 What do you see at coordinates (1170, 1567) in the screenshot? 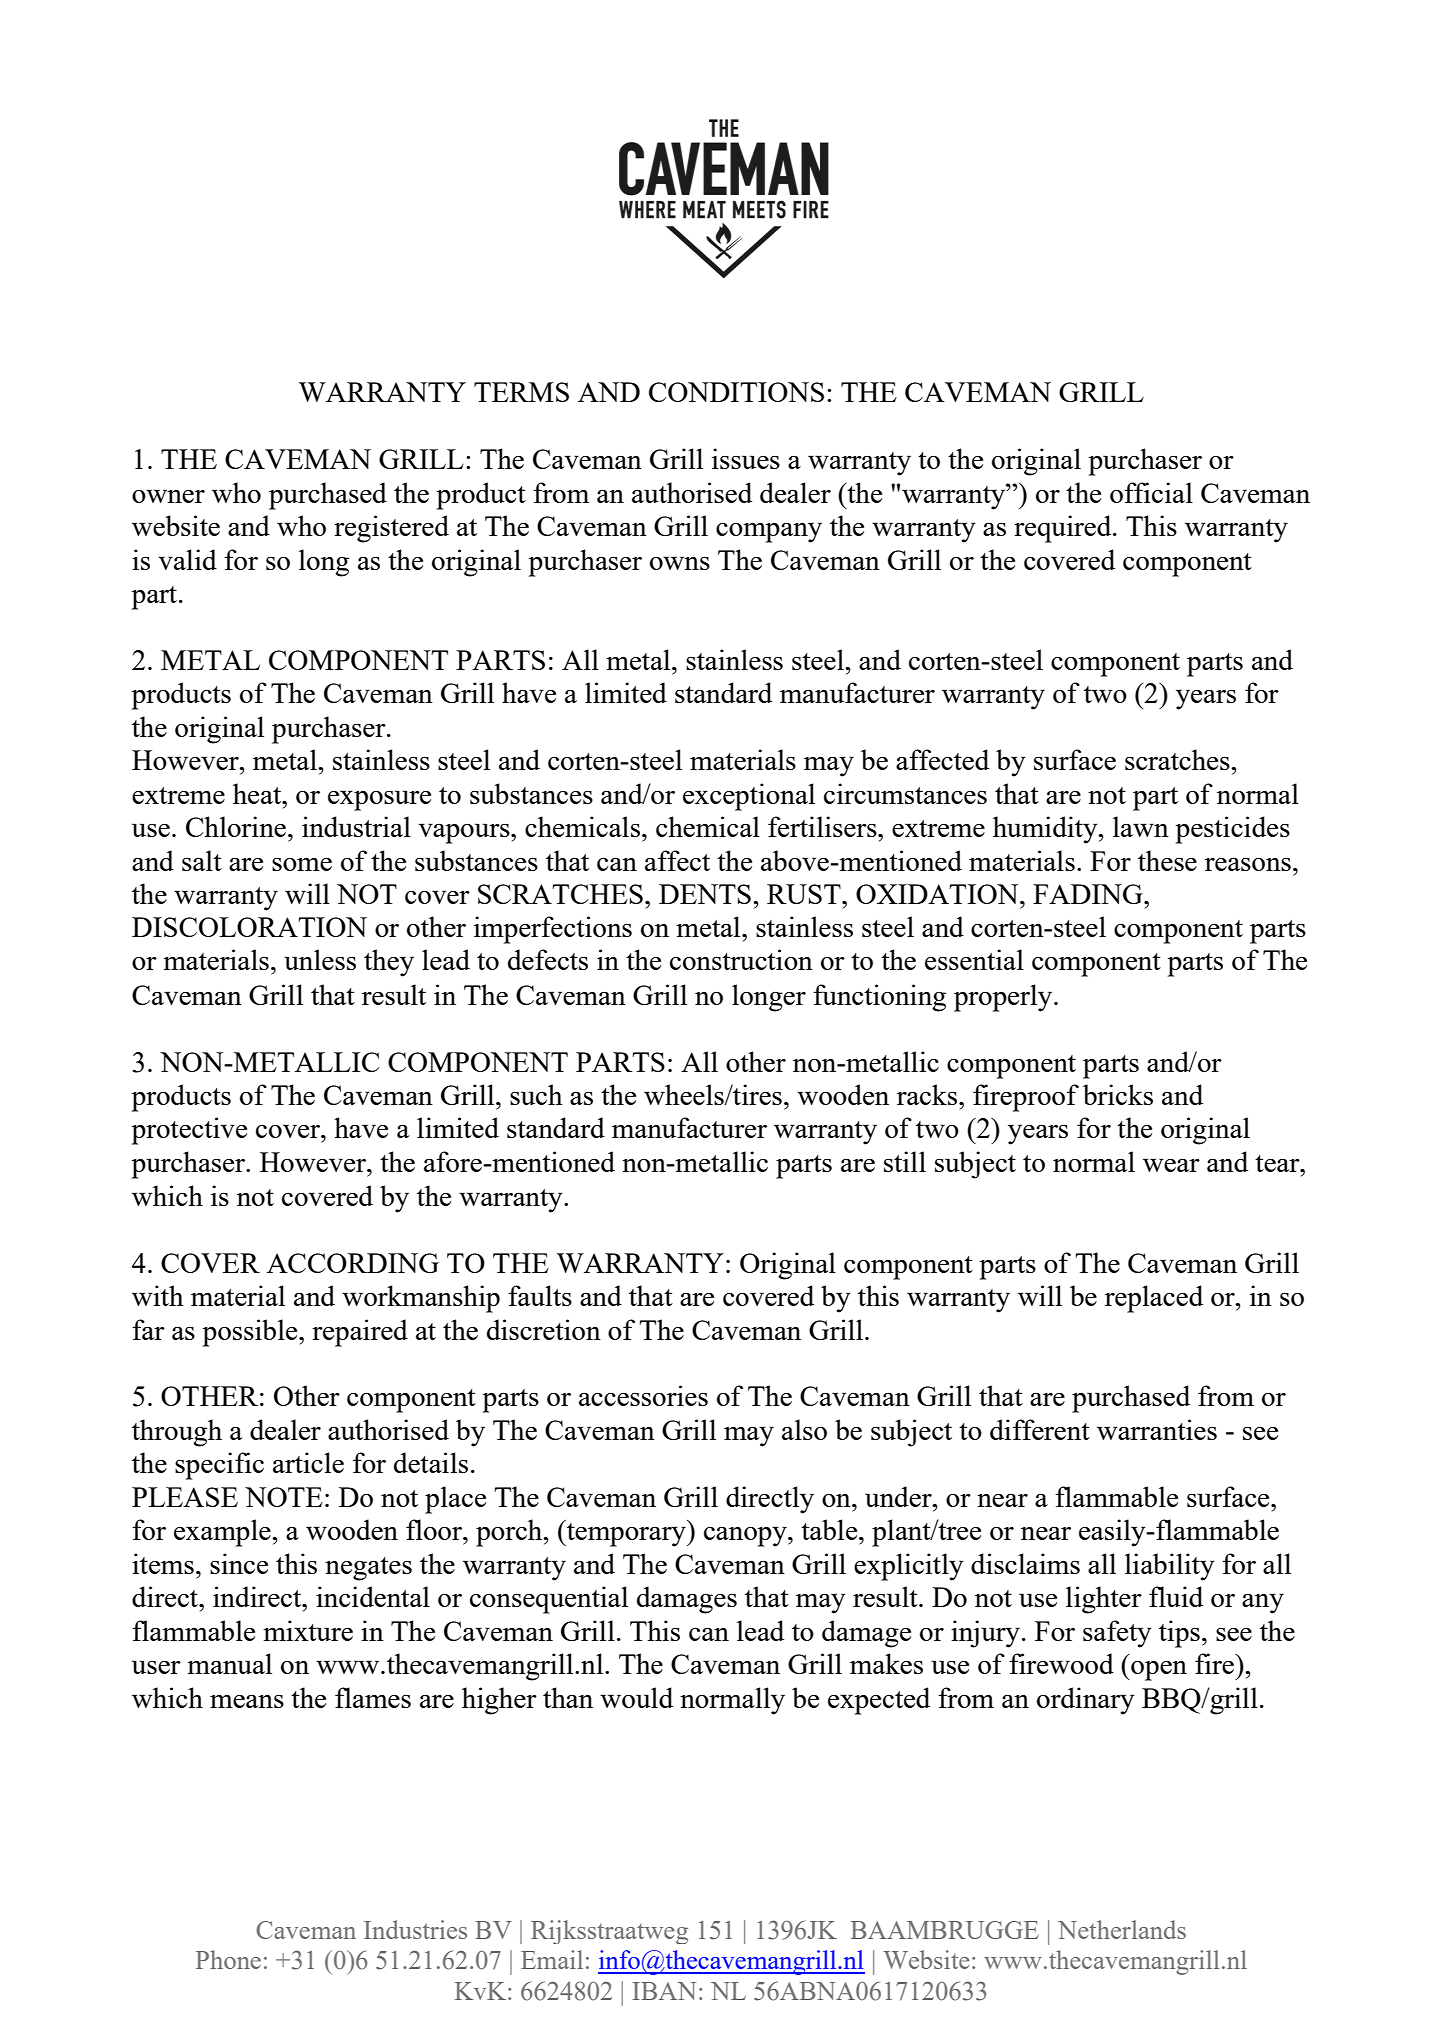
I see `liability` at bounding box center [1170, 1567].
